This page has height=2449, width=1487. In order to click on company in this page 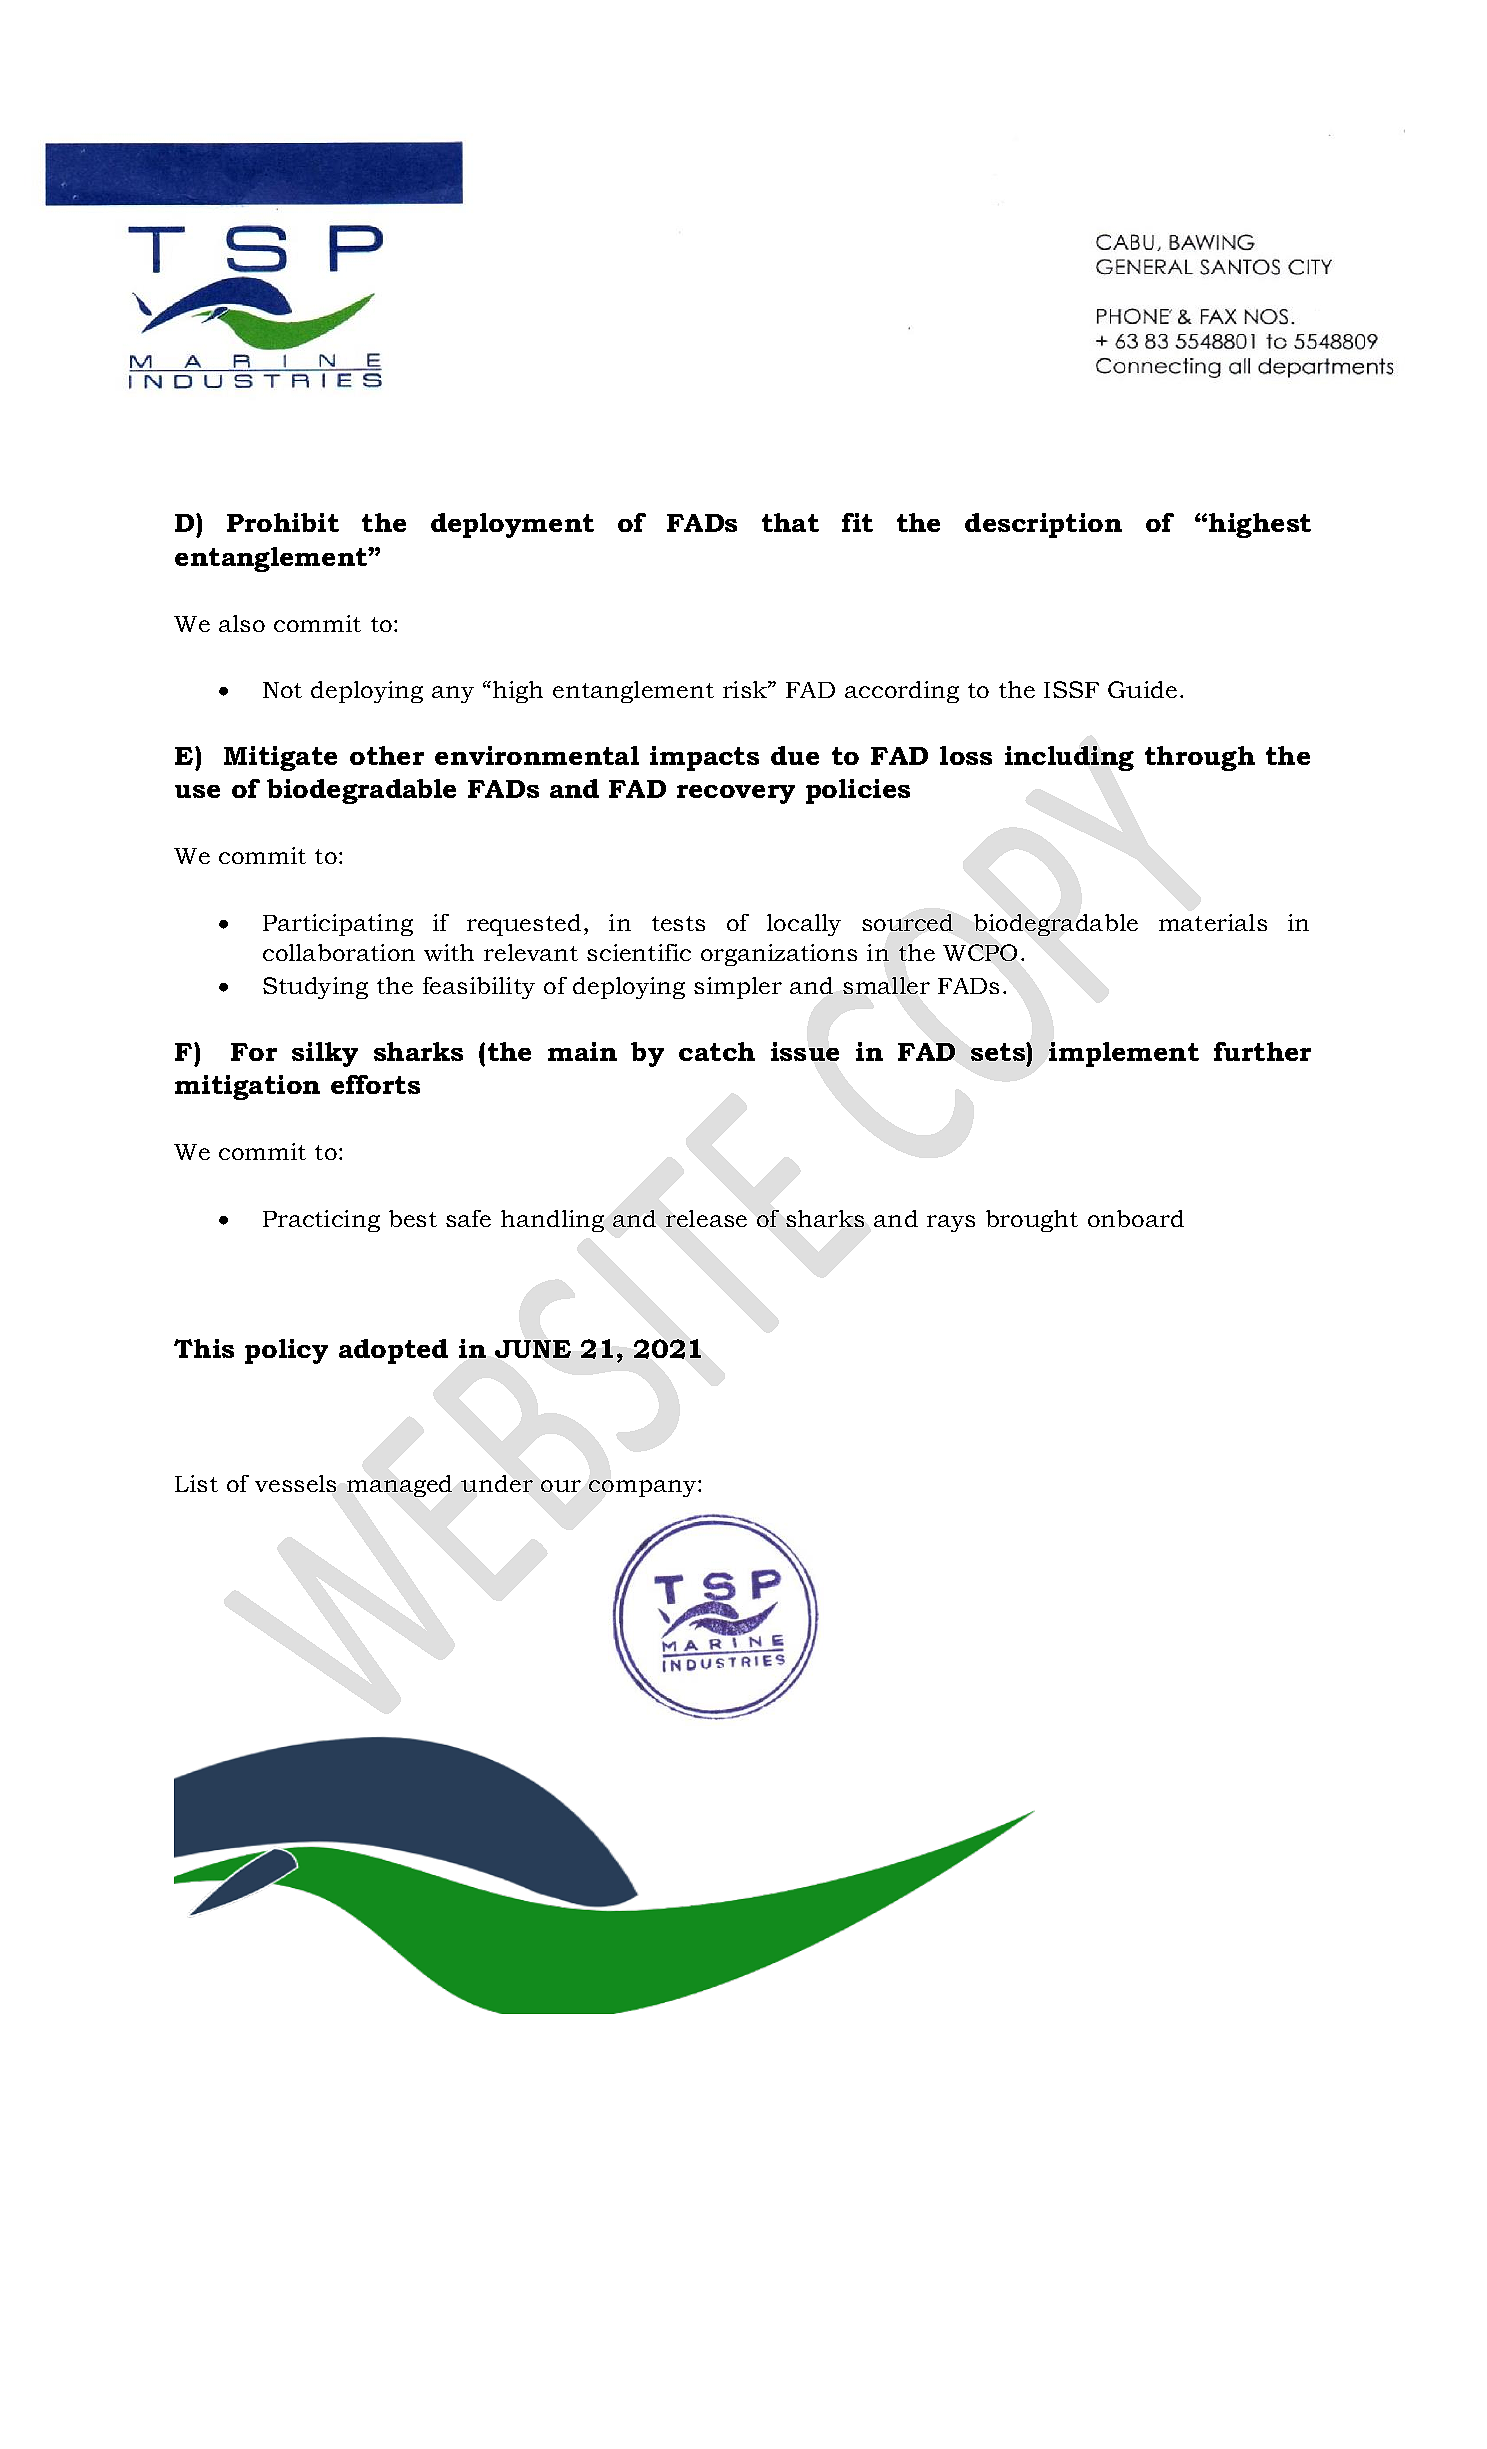, I will do `click(644, 1488)`.
